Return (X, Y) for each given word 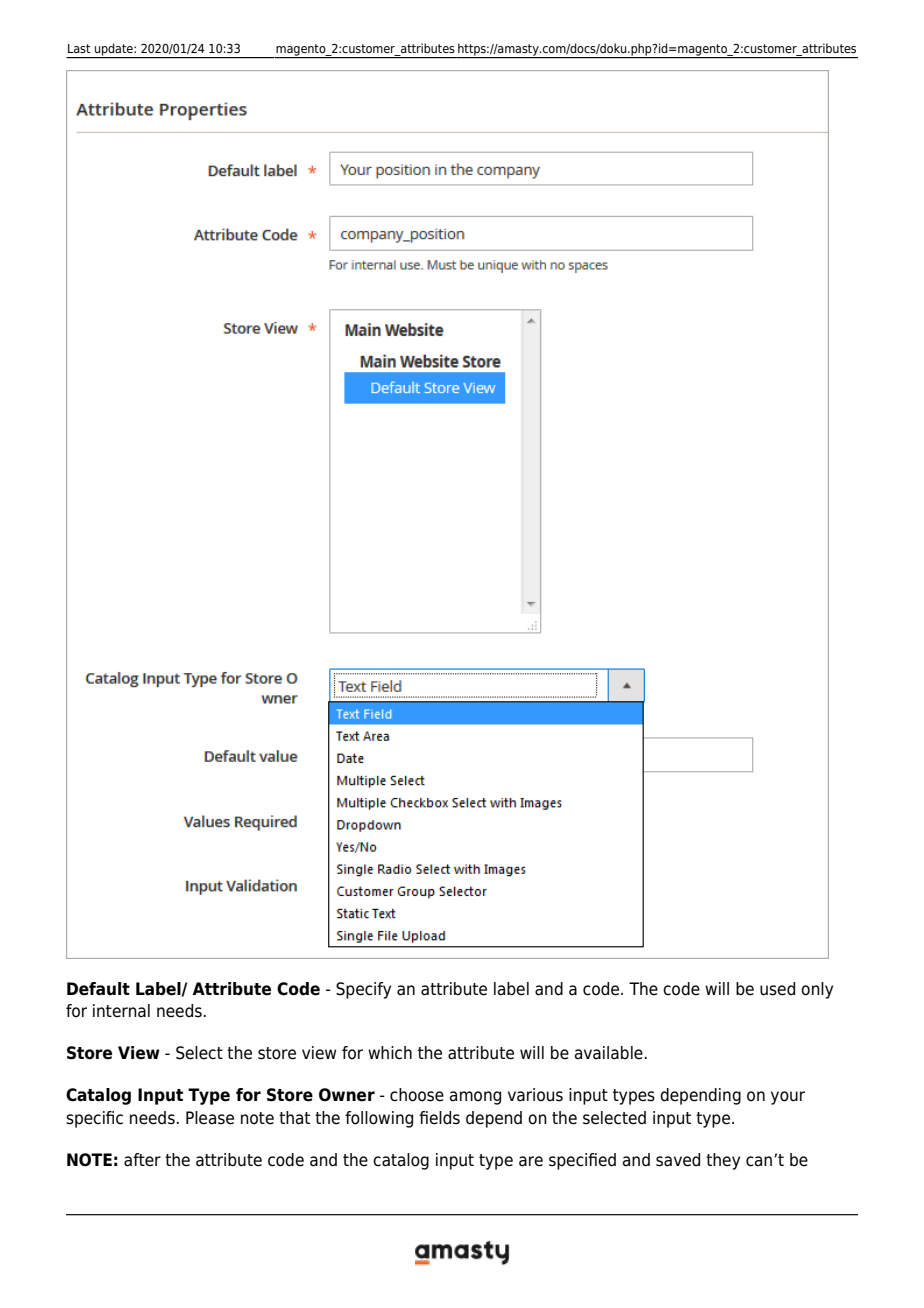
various (535, 1095)
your (788, 1098)
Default (98, 989)
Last (79, 48)
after (142, 1160)
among (475, 1098)
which (390, 1053)
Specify (363, 990)
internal (121, 1011)
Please (210, 1118)
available (609, 1053)
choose (417, 1095)
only (817, 990)
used (777, 989)
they (723, 1161)
